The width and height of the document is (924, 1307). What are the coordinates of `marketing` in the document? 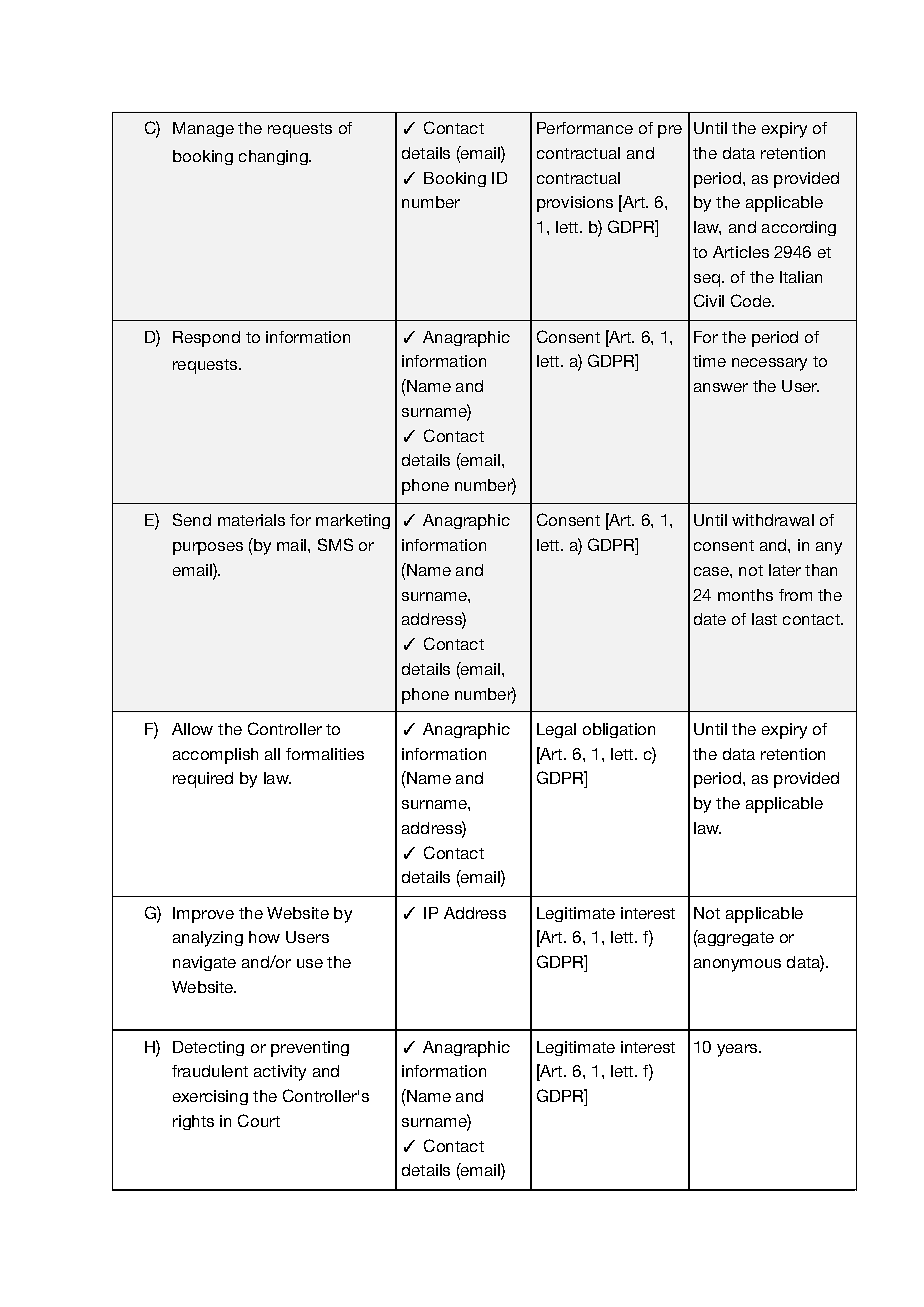 It's located at (353, 521).
